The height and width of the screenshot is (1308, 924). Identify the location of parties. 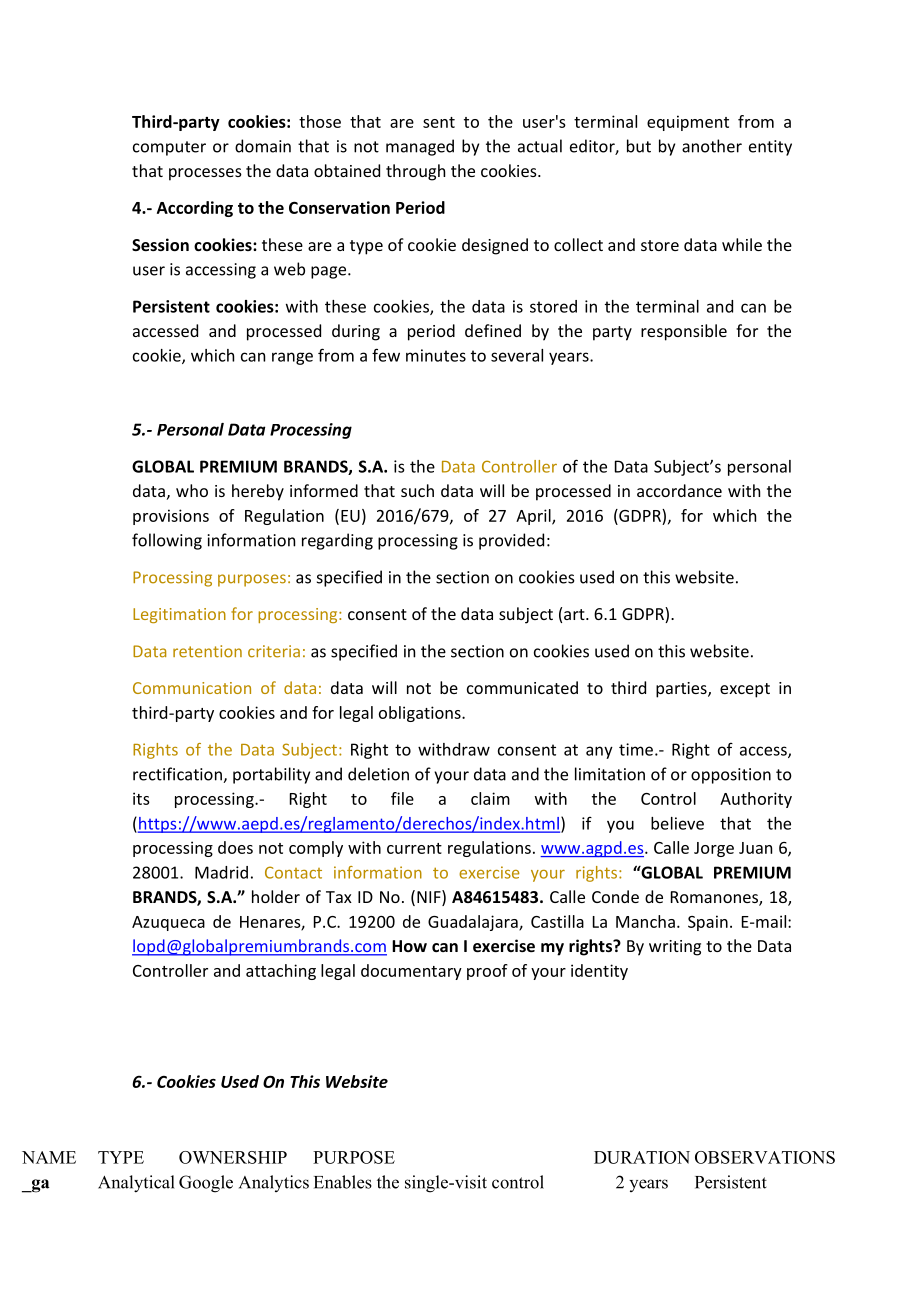
(682, 690).
